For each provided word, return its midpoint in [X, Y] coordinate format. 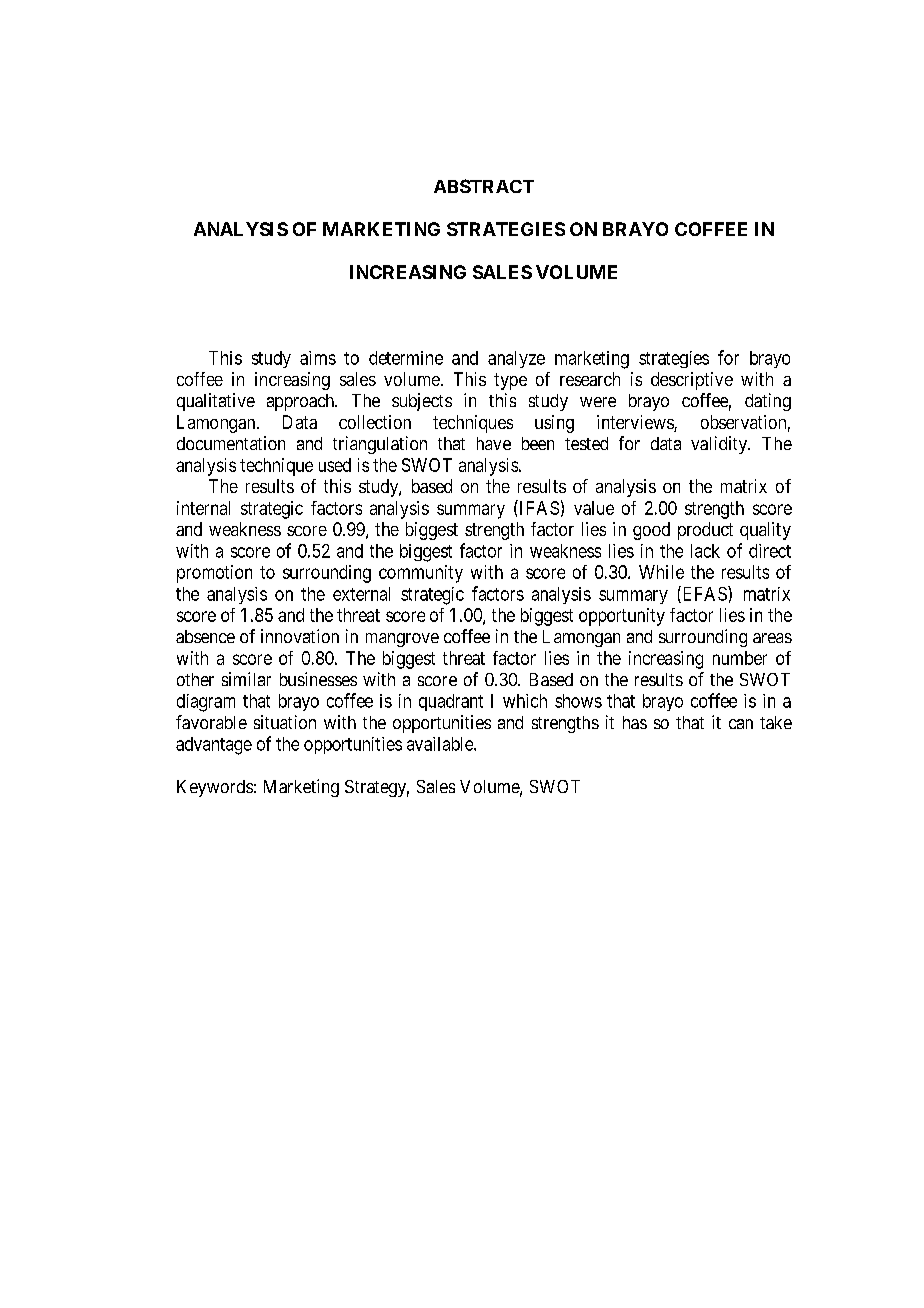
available [441, 744]
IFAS [538, 507]
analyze [516, 359]
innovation [300, 636]
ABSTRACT [484, 186]
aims [318, 358]
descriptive [692, 381]
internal [203, 508]
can [741, 724]
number [740, 658]
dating [768, 402]
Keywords [215, 788]
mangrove [402, 640]
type [510, 381]
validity [720, 445]
